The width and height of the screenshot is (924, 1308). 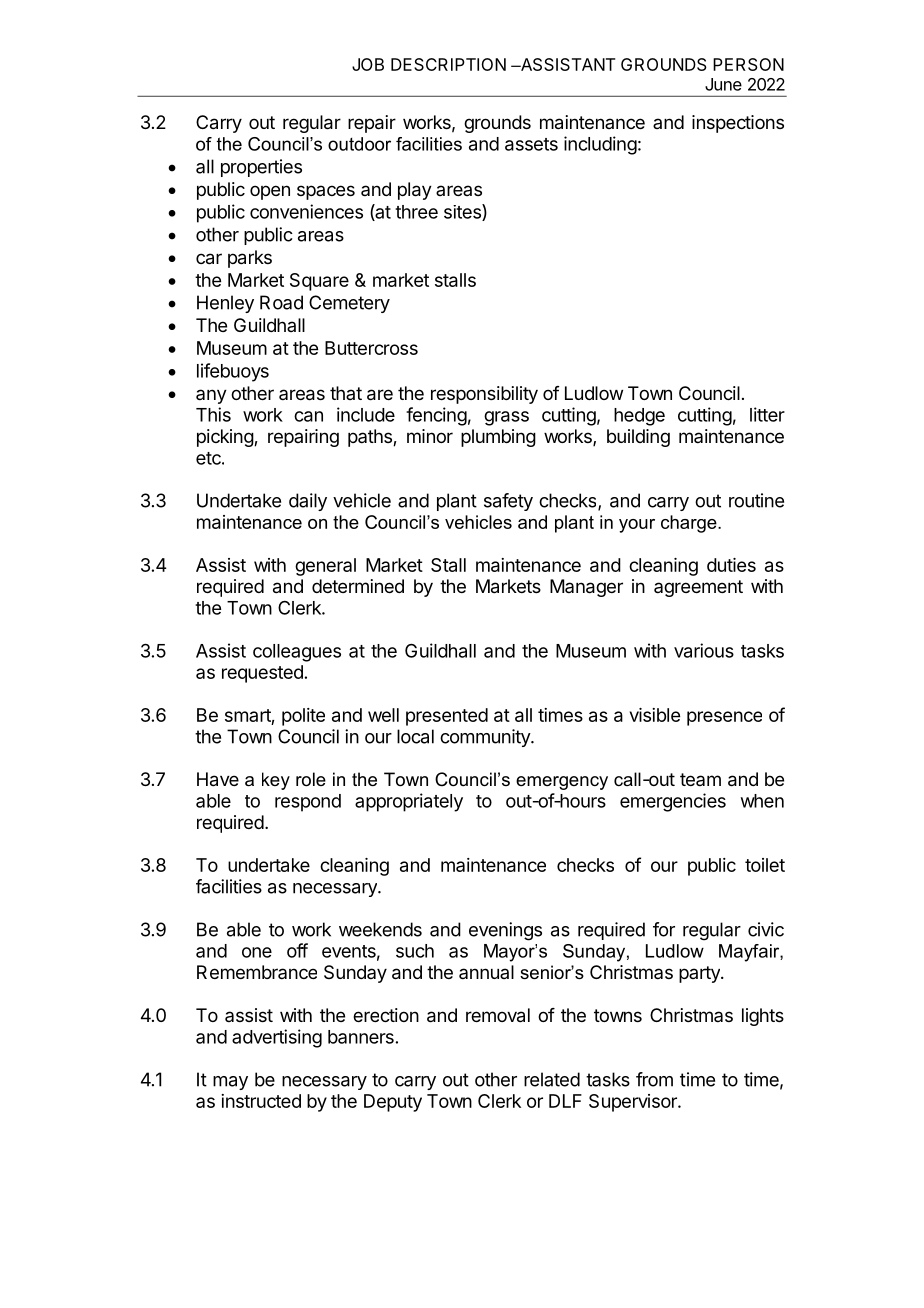 I want to click on June, so click(x=723, y=84).
